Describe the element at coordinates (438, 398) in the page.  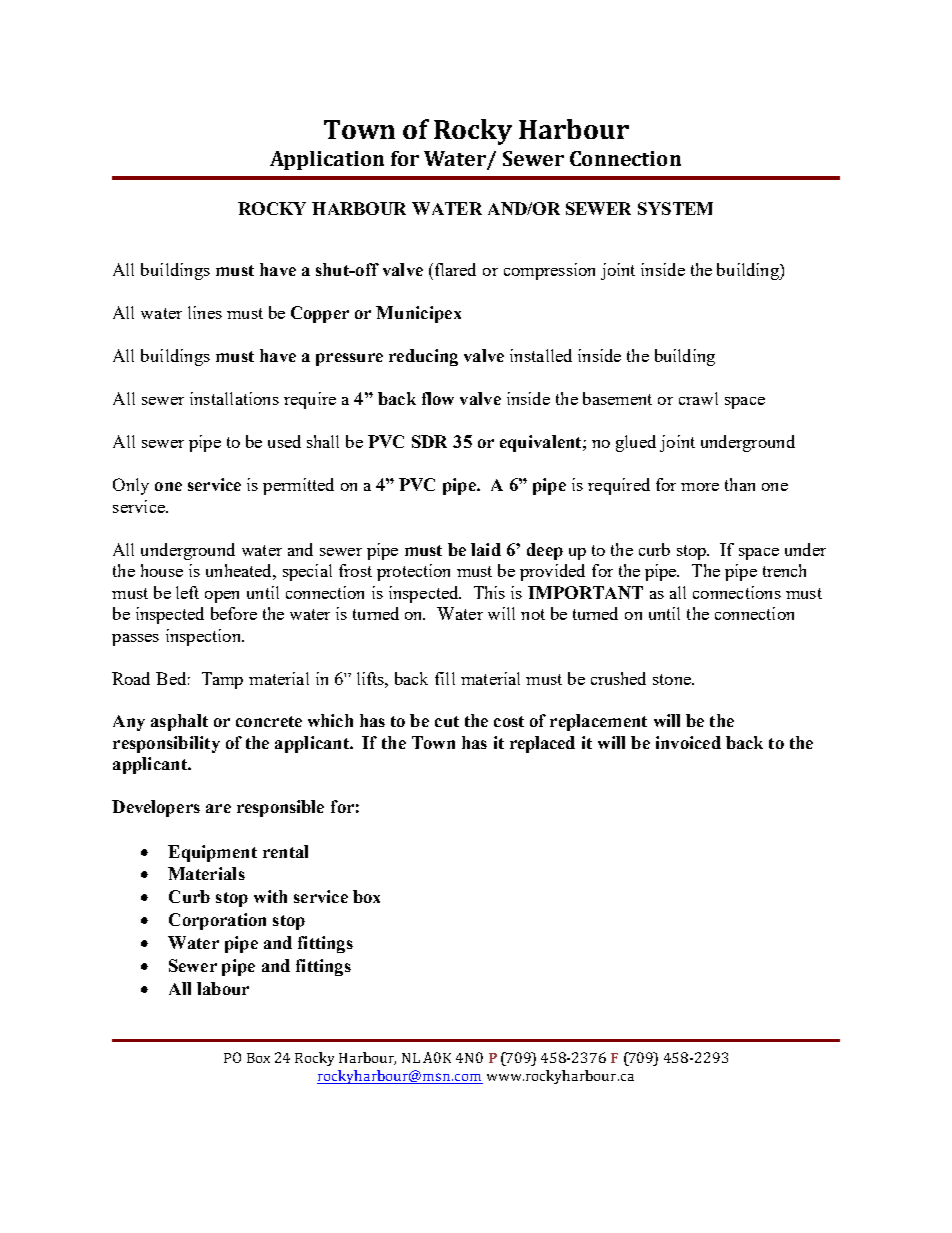
I see `flow` at that location.
